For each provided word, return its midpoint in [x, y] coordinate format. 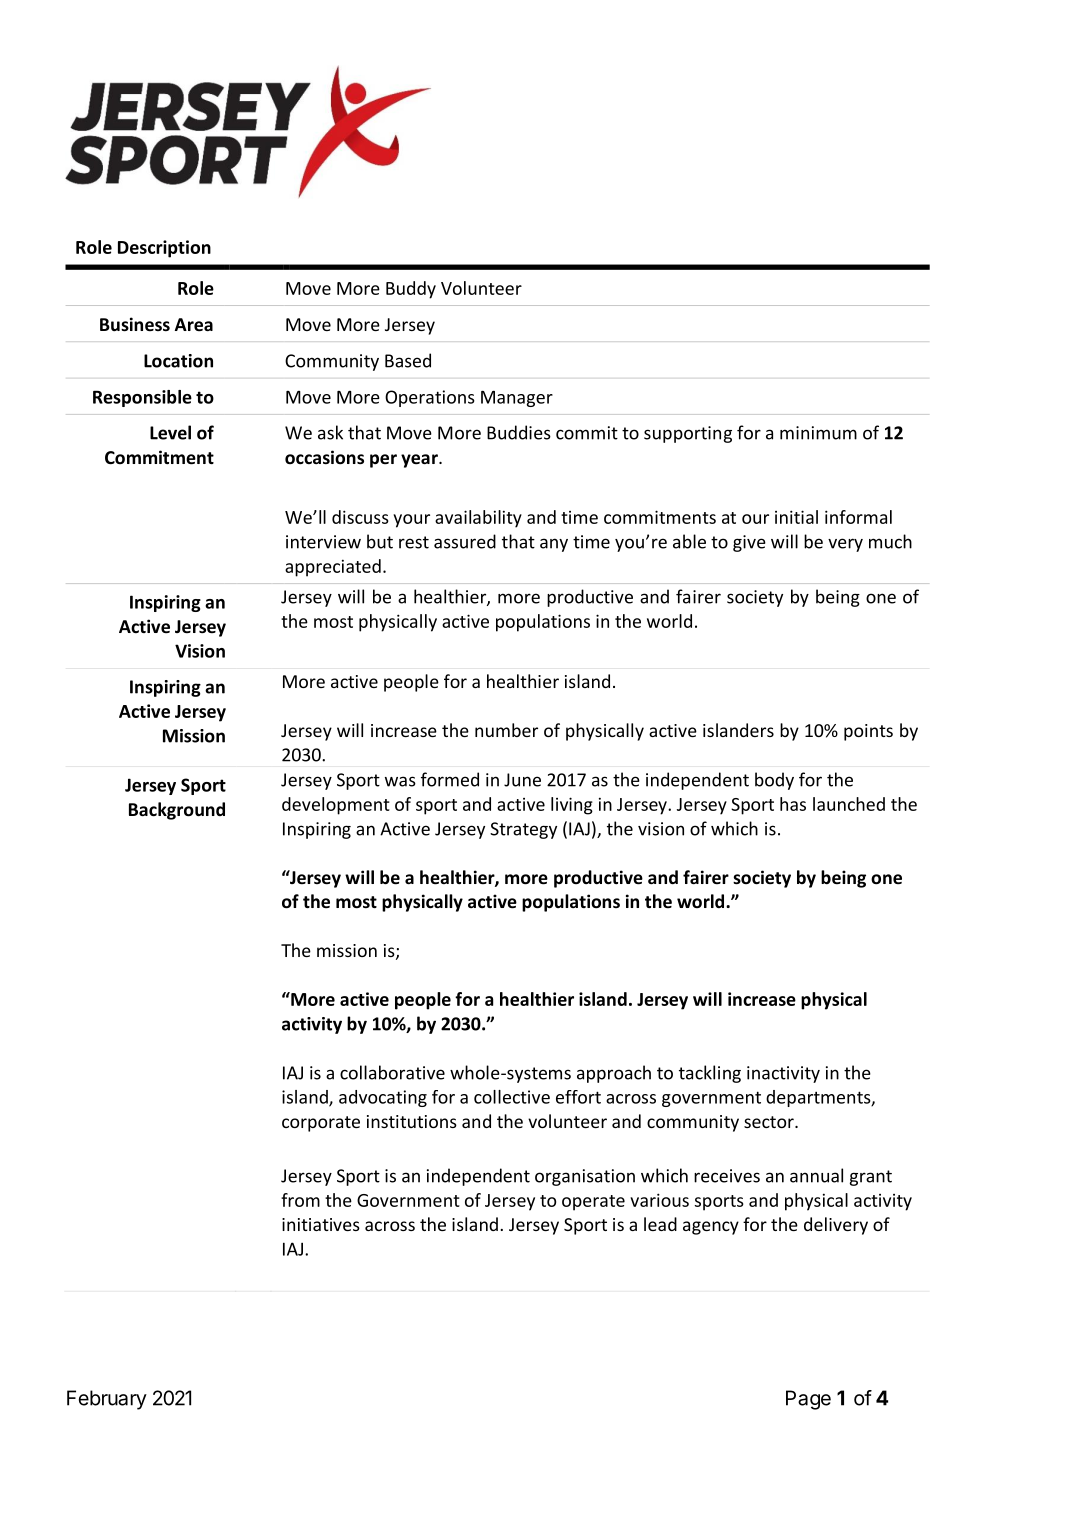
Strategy [523, 830]
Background [177, 811]
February [107, 1400]
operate [593, 1203]
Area [194, 325]
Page [808, 1400]
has [793, 804]
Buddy [411, 290]
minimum [818, 433]
